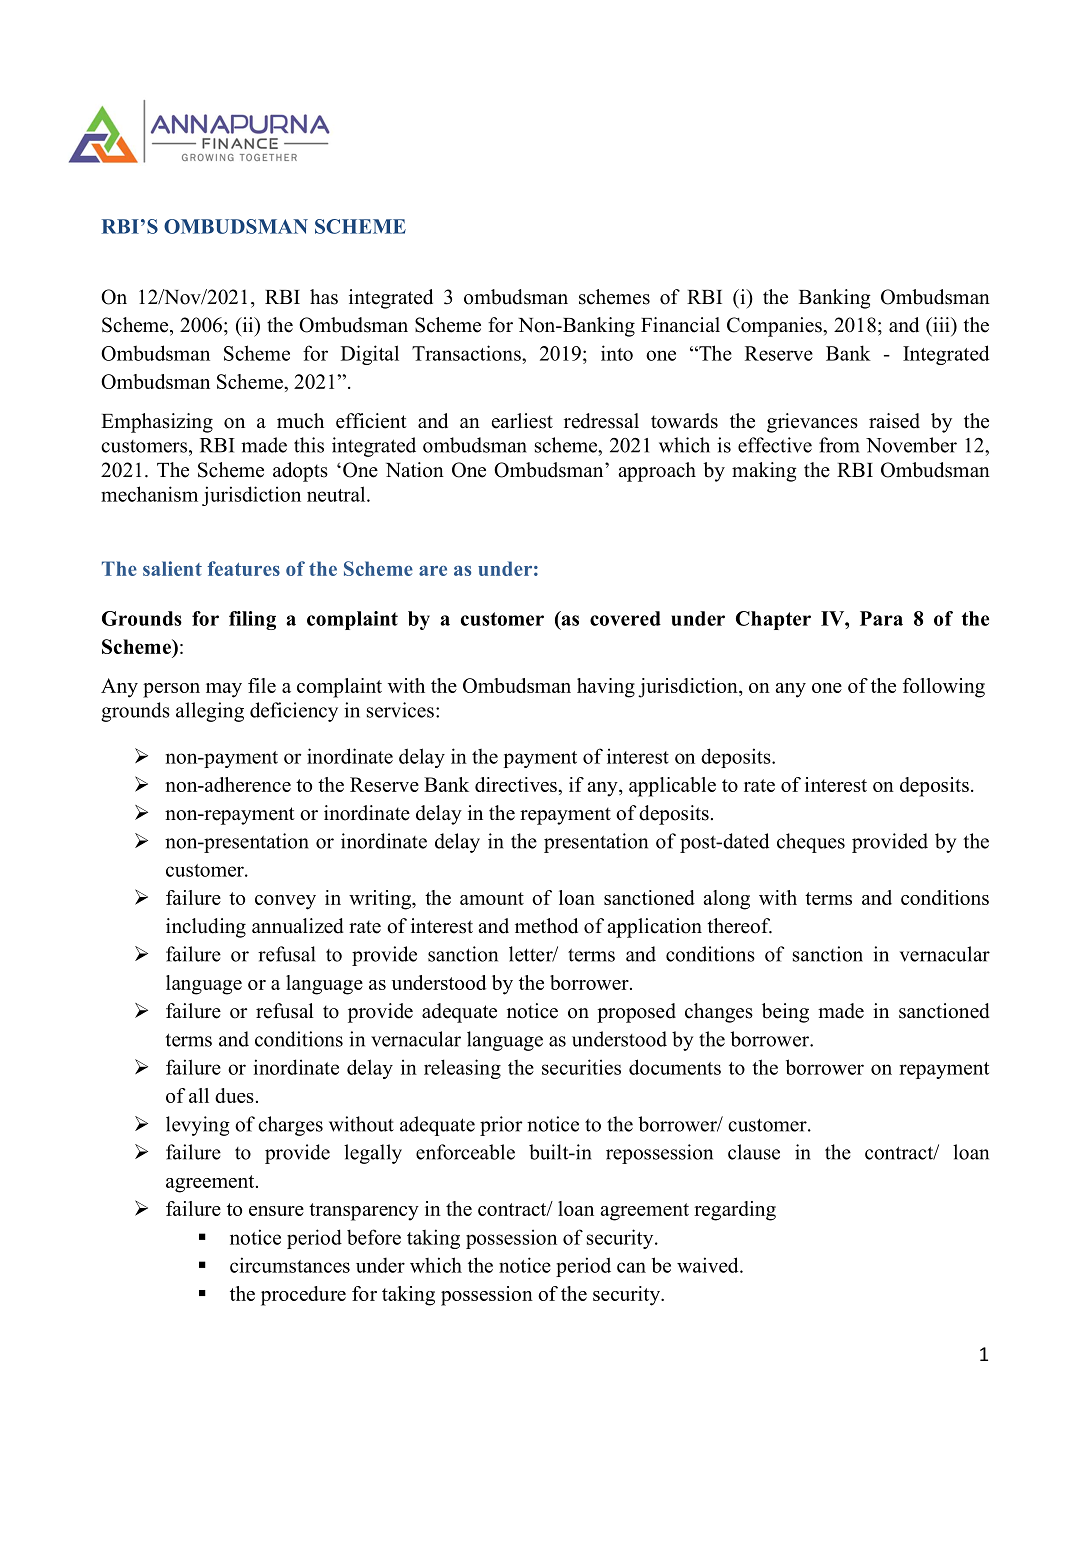 The image size is (1090, 1542). I want to click on much, so click(300, 421).
